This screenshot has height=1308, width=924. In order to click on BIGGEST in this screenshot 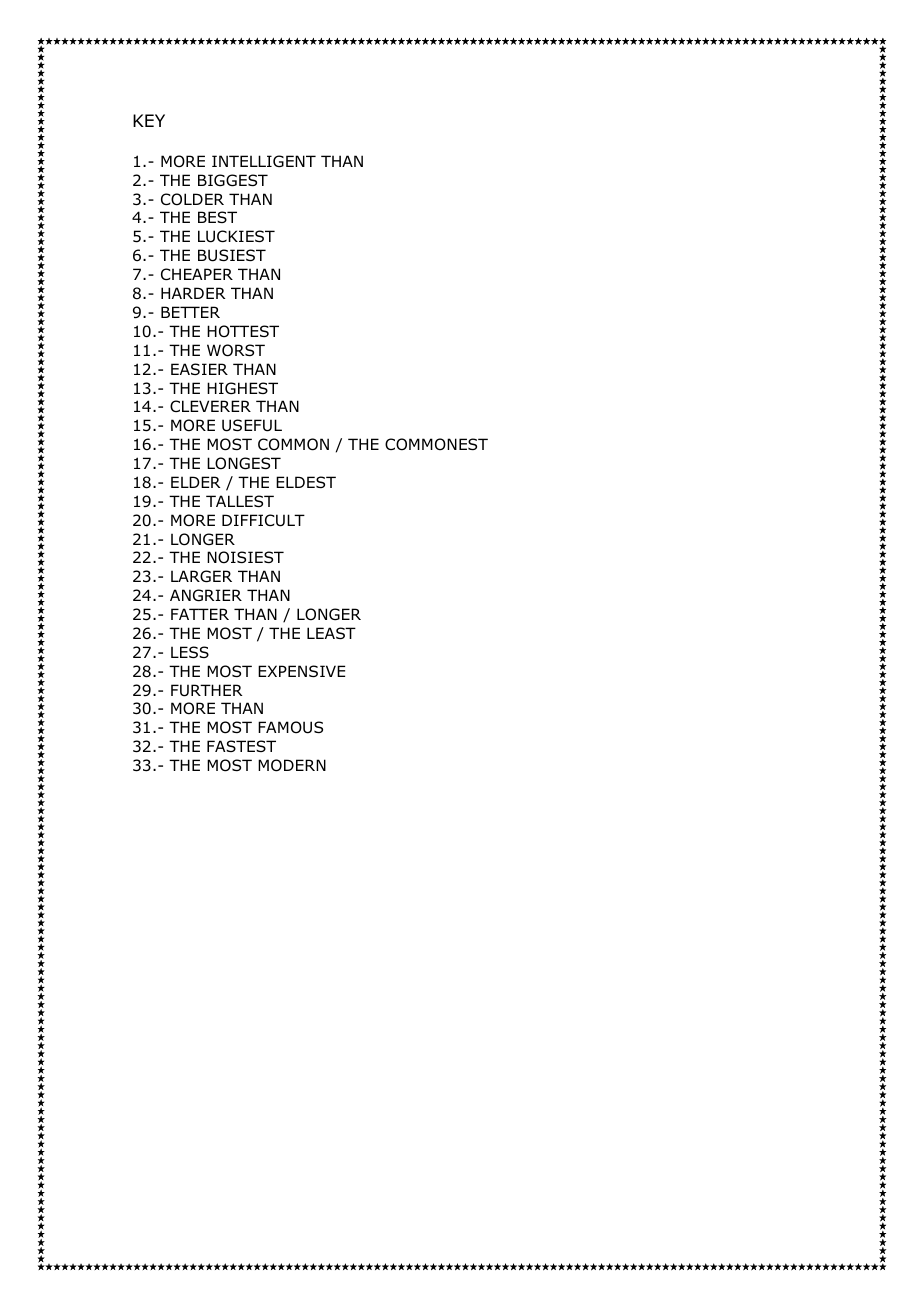, I will do `click(233, 180)`.
